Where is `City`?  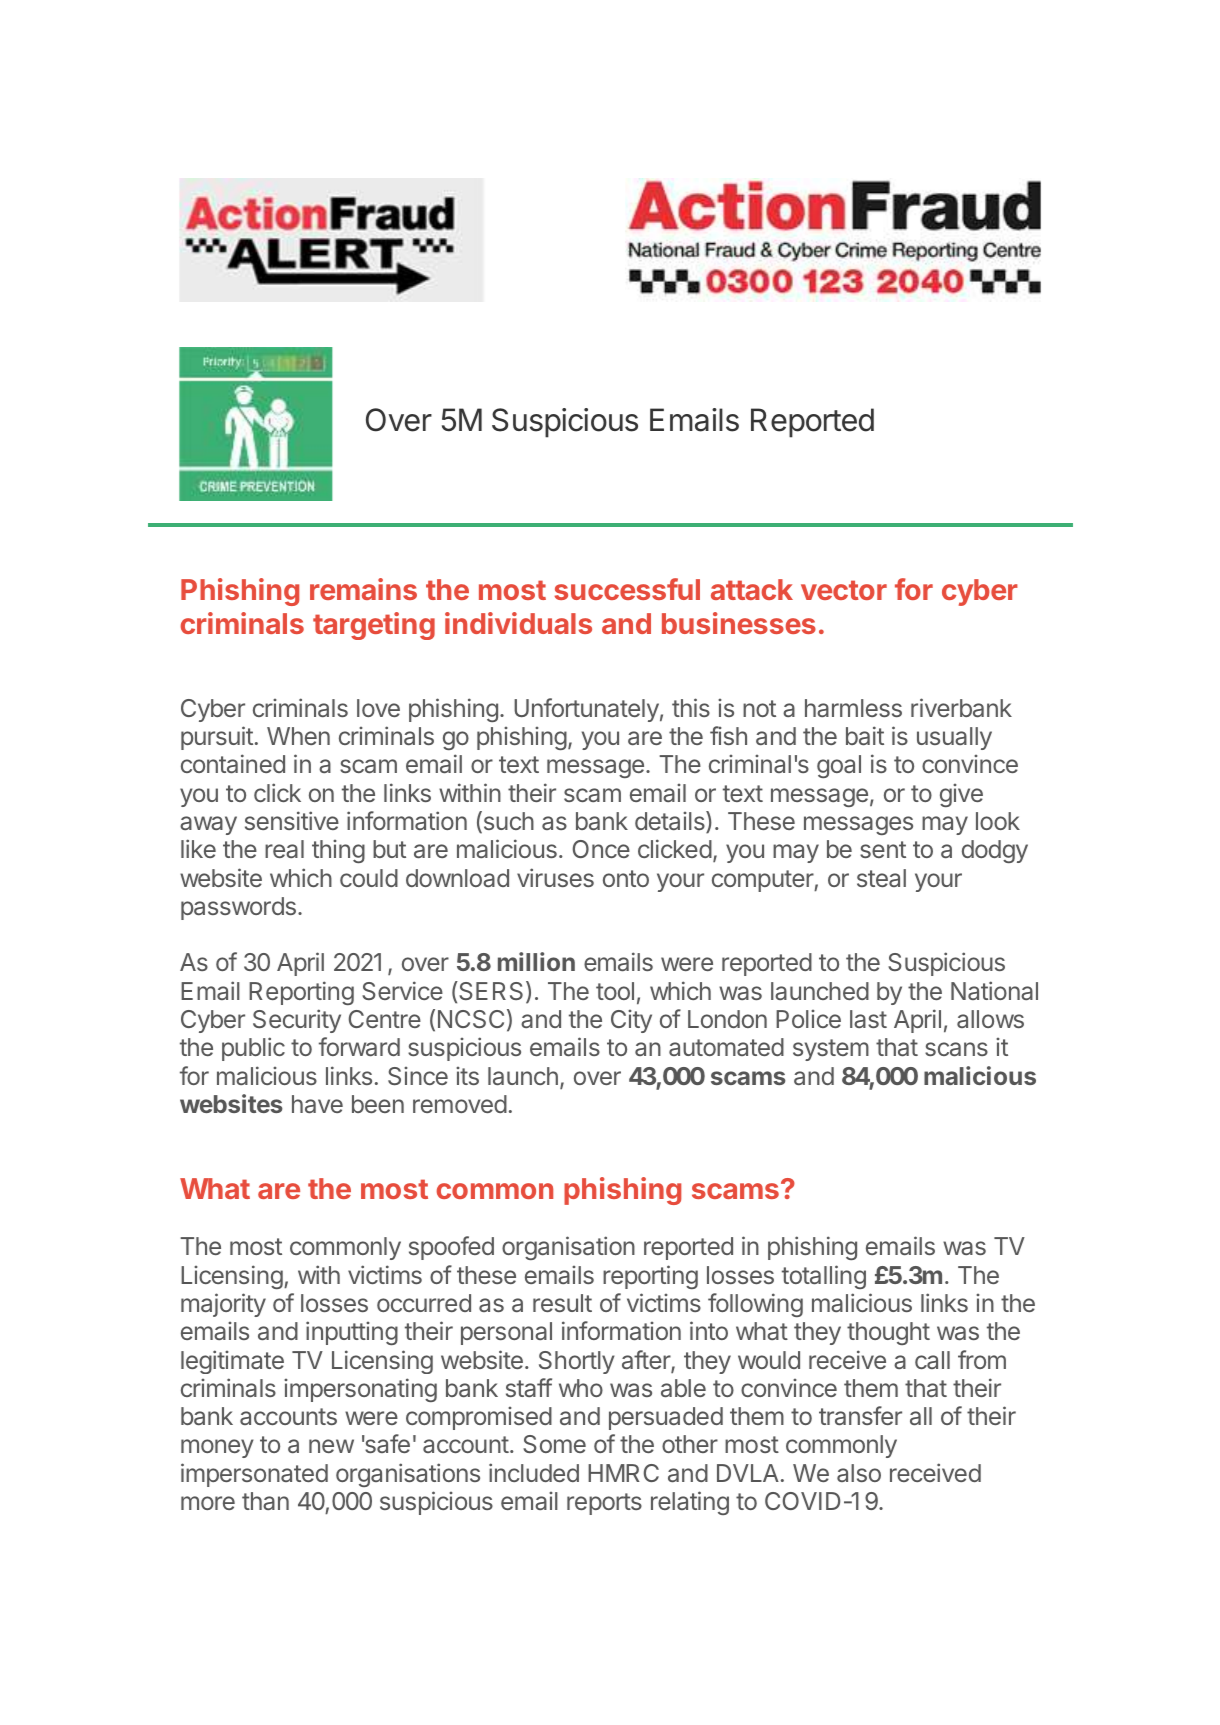
City is located at coordinates (631, 1021).
